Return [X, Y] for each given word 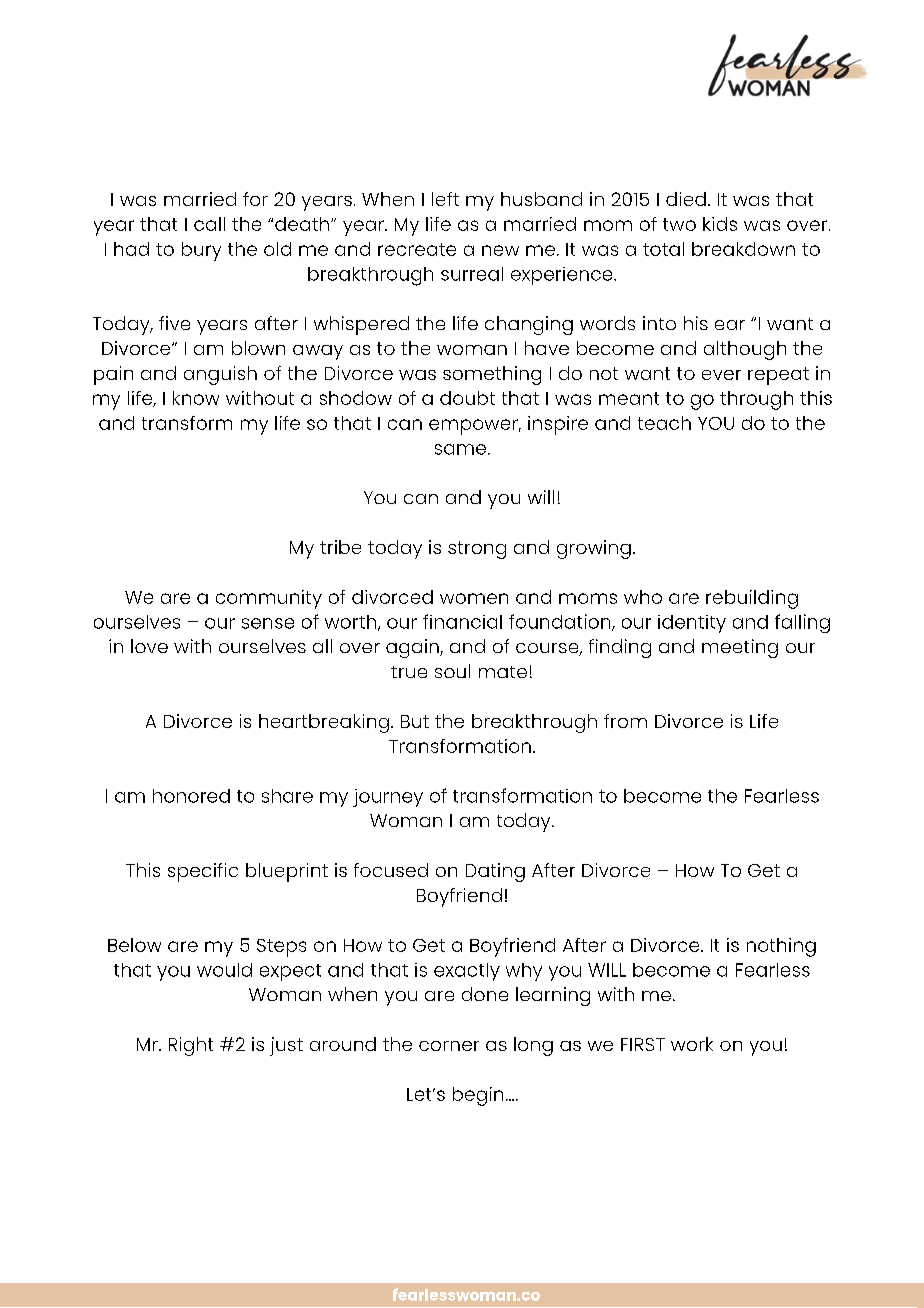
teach [664, 423]
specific [203, 872]
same [460, 449]
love [149, 646]
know [196, 398]
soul [452, 671]
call [209, 224]
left [445, 199]
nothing [781, 947]
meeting [740, 648]
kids [720, 224]
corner [449, 1046]
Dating [495, 872]
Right [191, 1046]
